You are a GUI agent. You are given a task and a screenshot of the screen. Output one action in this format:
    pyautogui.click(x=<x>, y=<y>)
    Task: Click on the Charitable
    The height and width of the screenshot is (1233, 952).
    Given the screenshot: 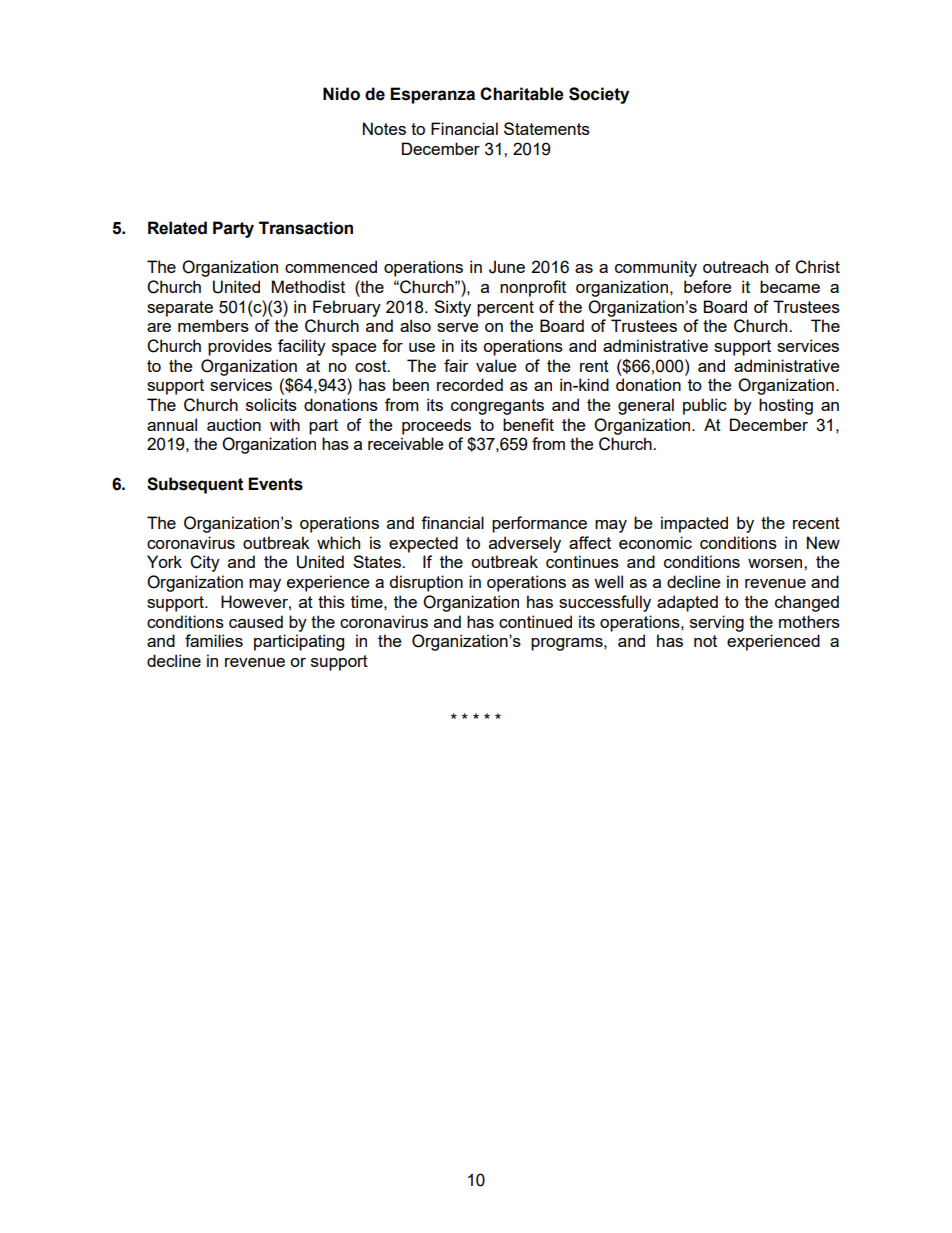 What is the action you would take?
    pyautogui.click(x=522, y=94)
